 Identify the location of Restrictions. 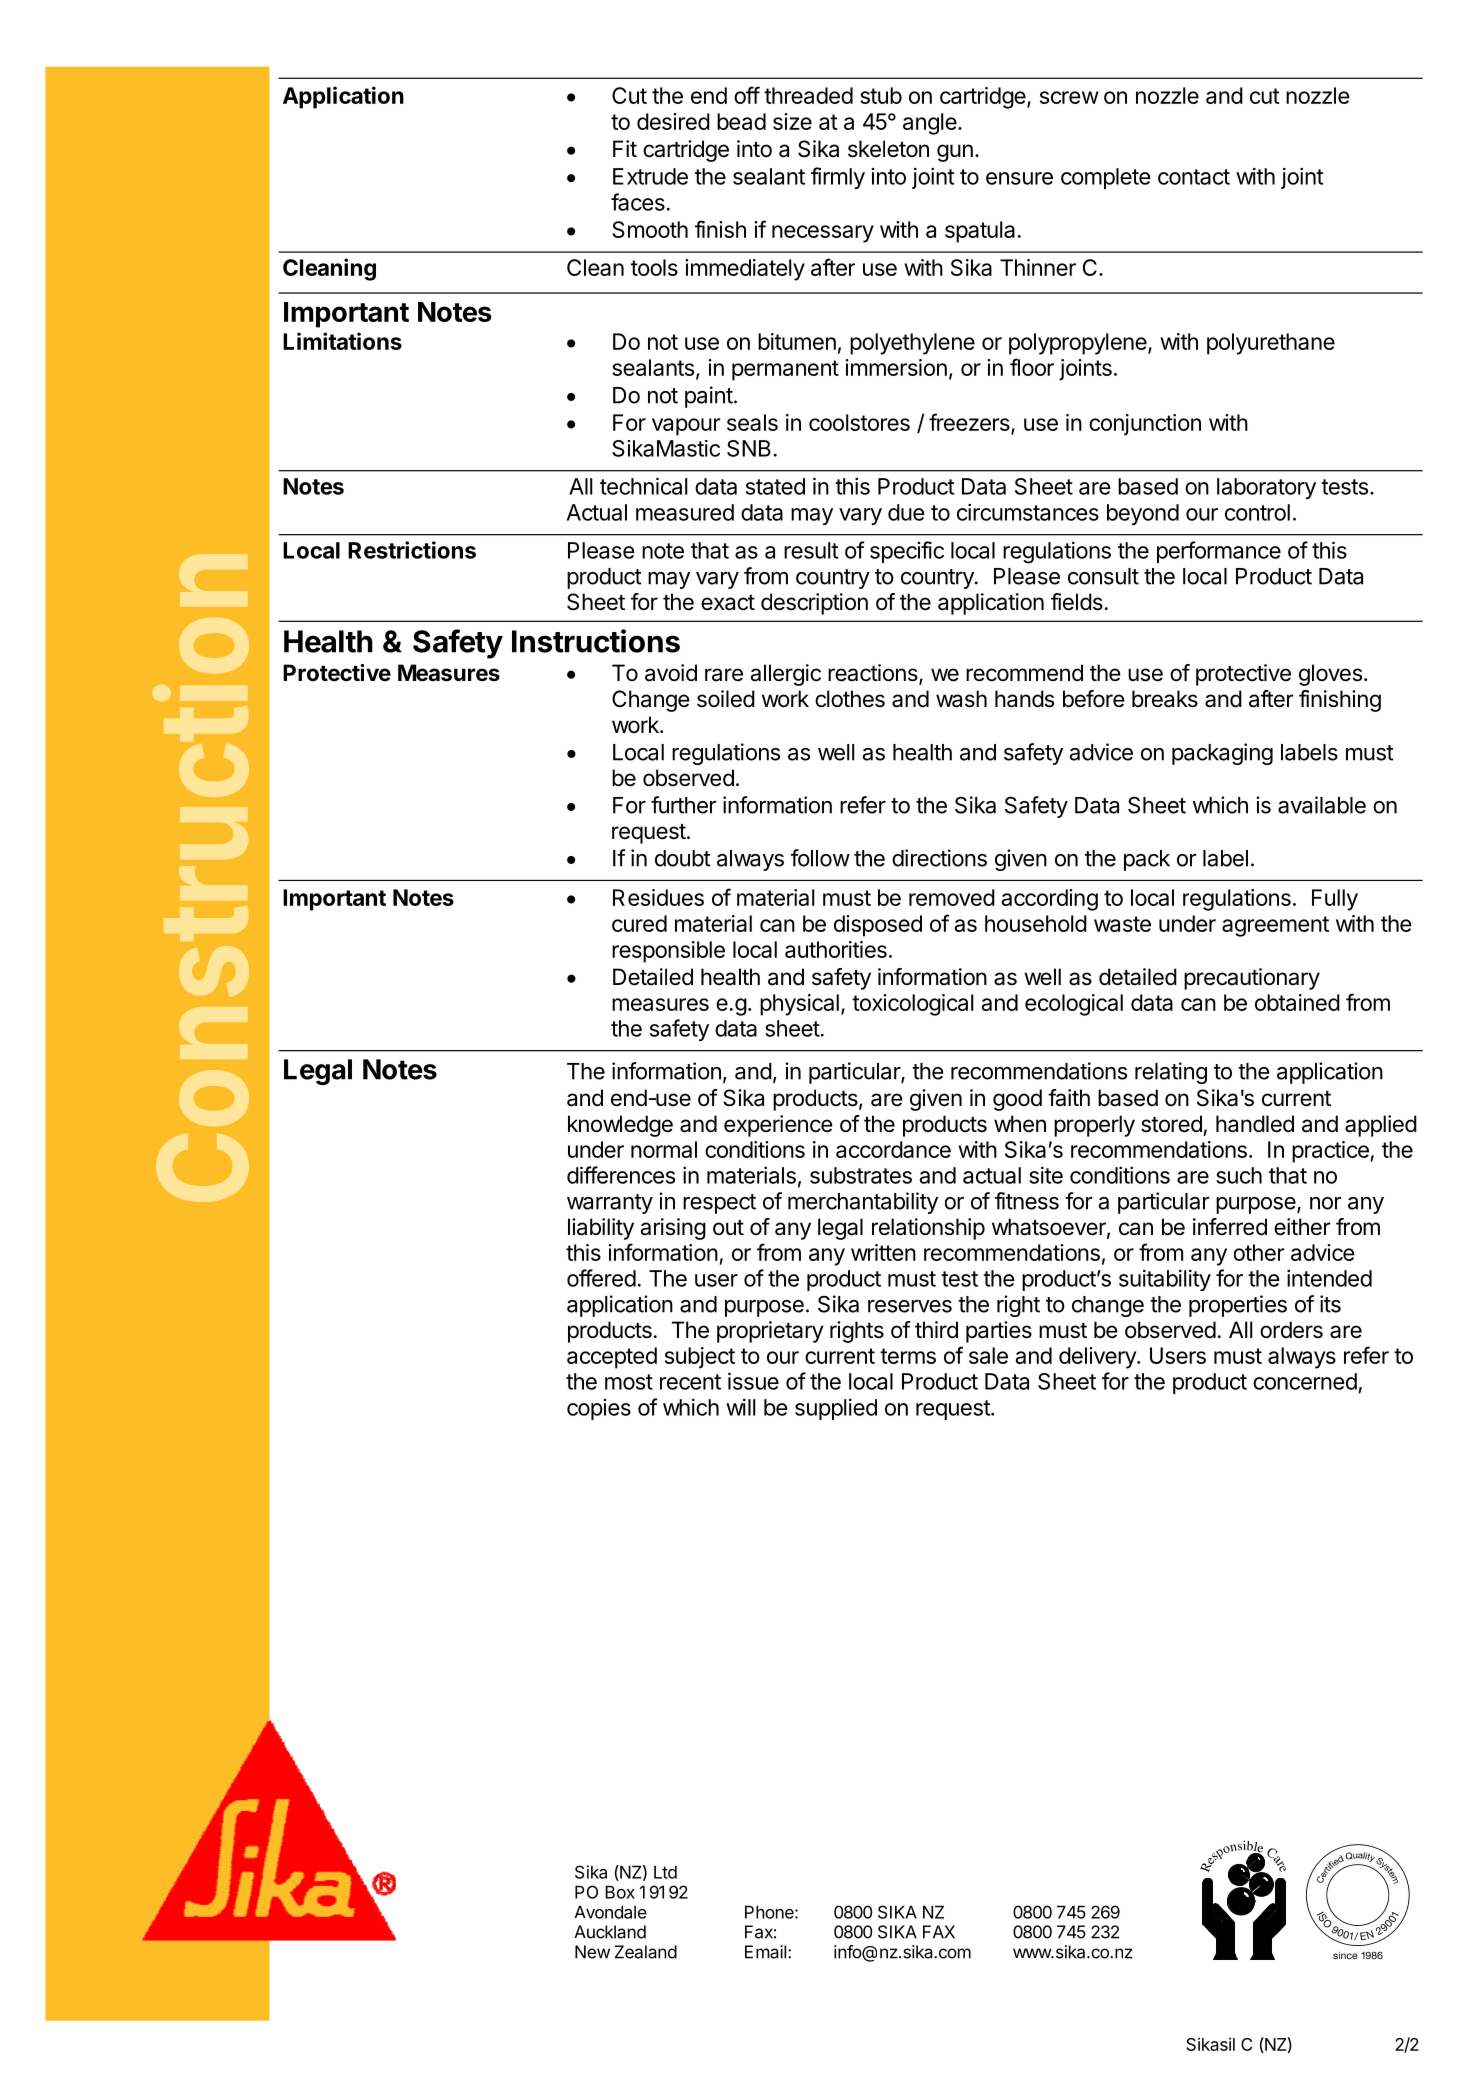
(412, 550).
